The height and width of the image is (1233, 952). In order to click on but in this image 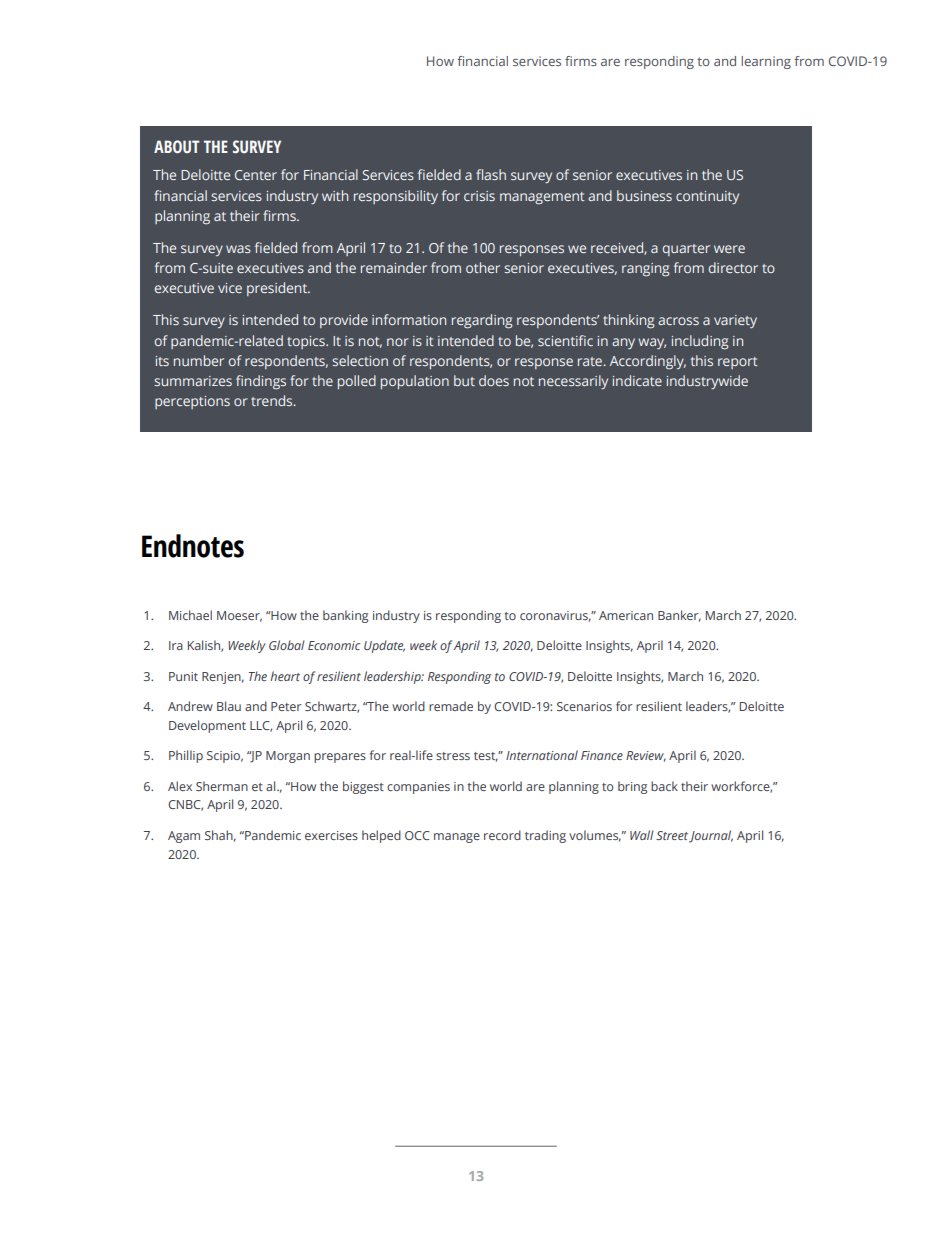, I will do `click(464, 380)`.
